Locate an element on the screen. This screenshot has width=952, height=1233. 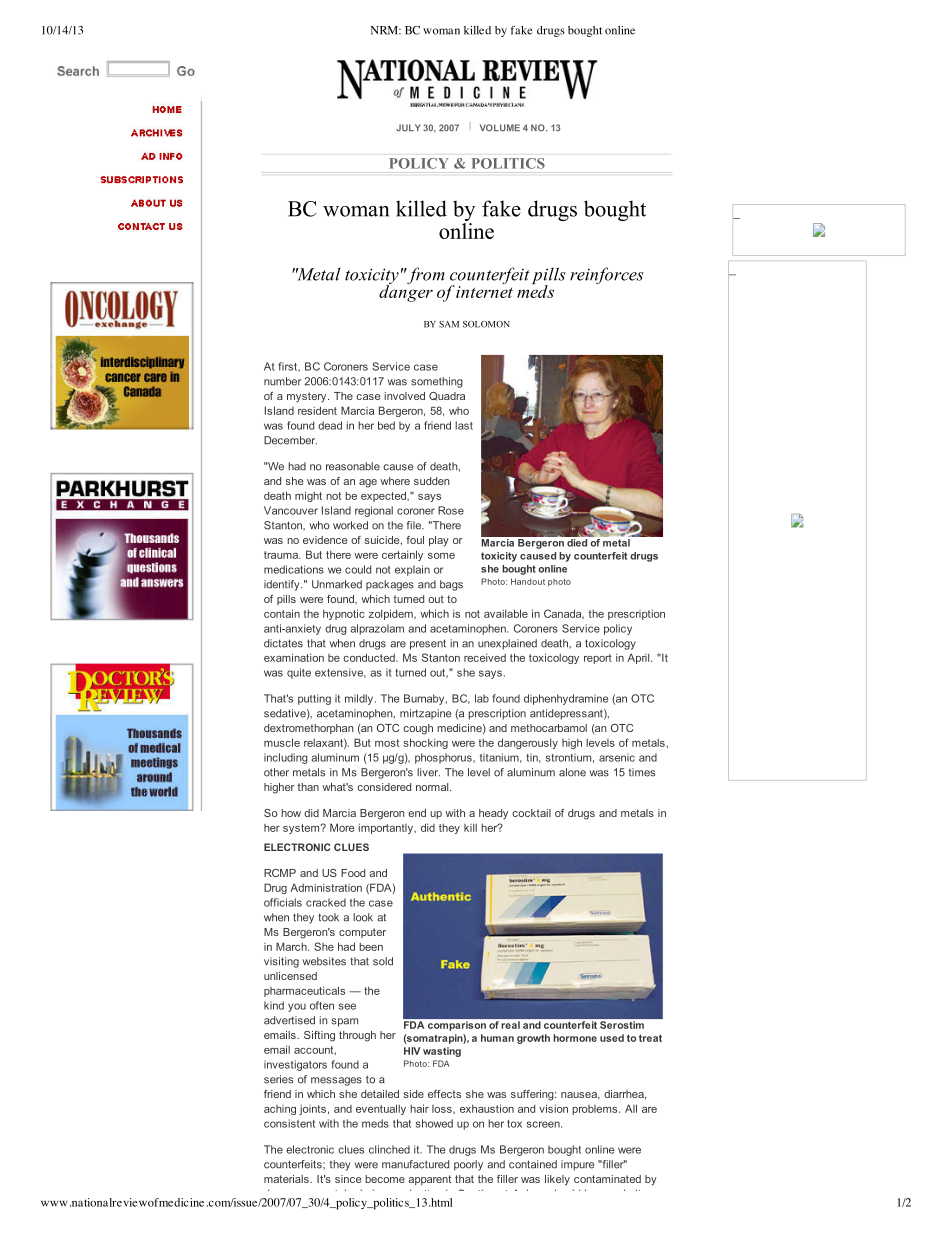
since is located at coordinates (348, 1179).
